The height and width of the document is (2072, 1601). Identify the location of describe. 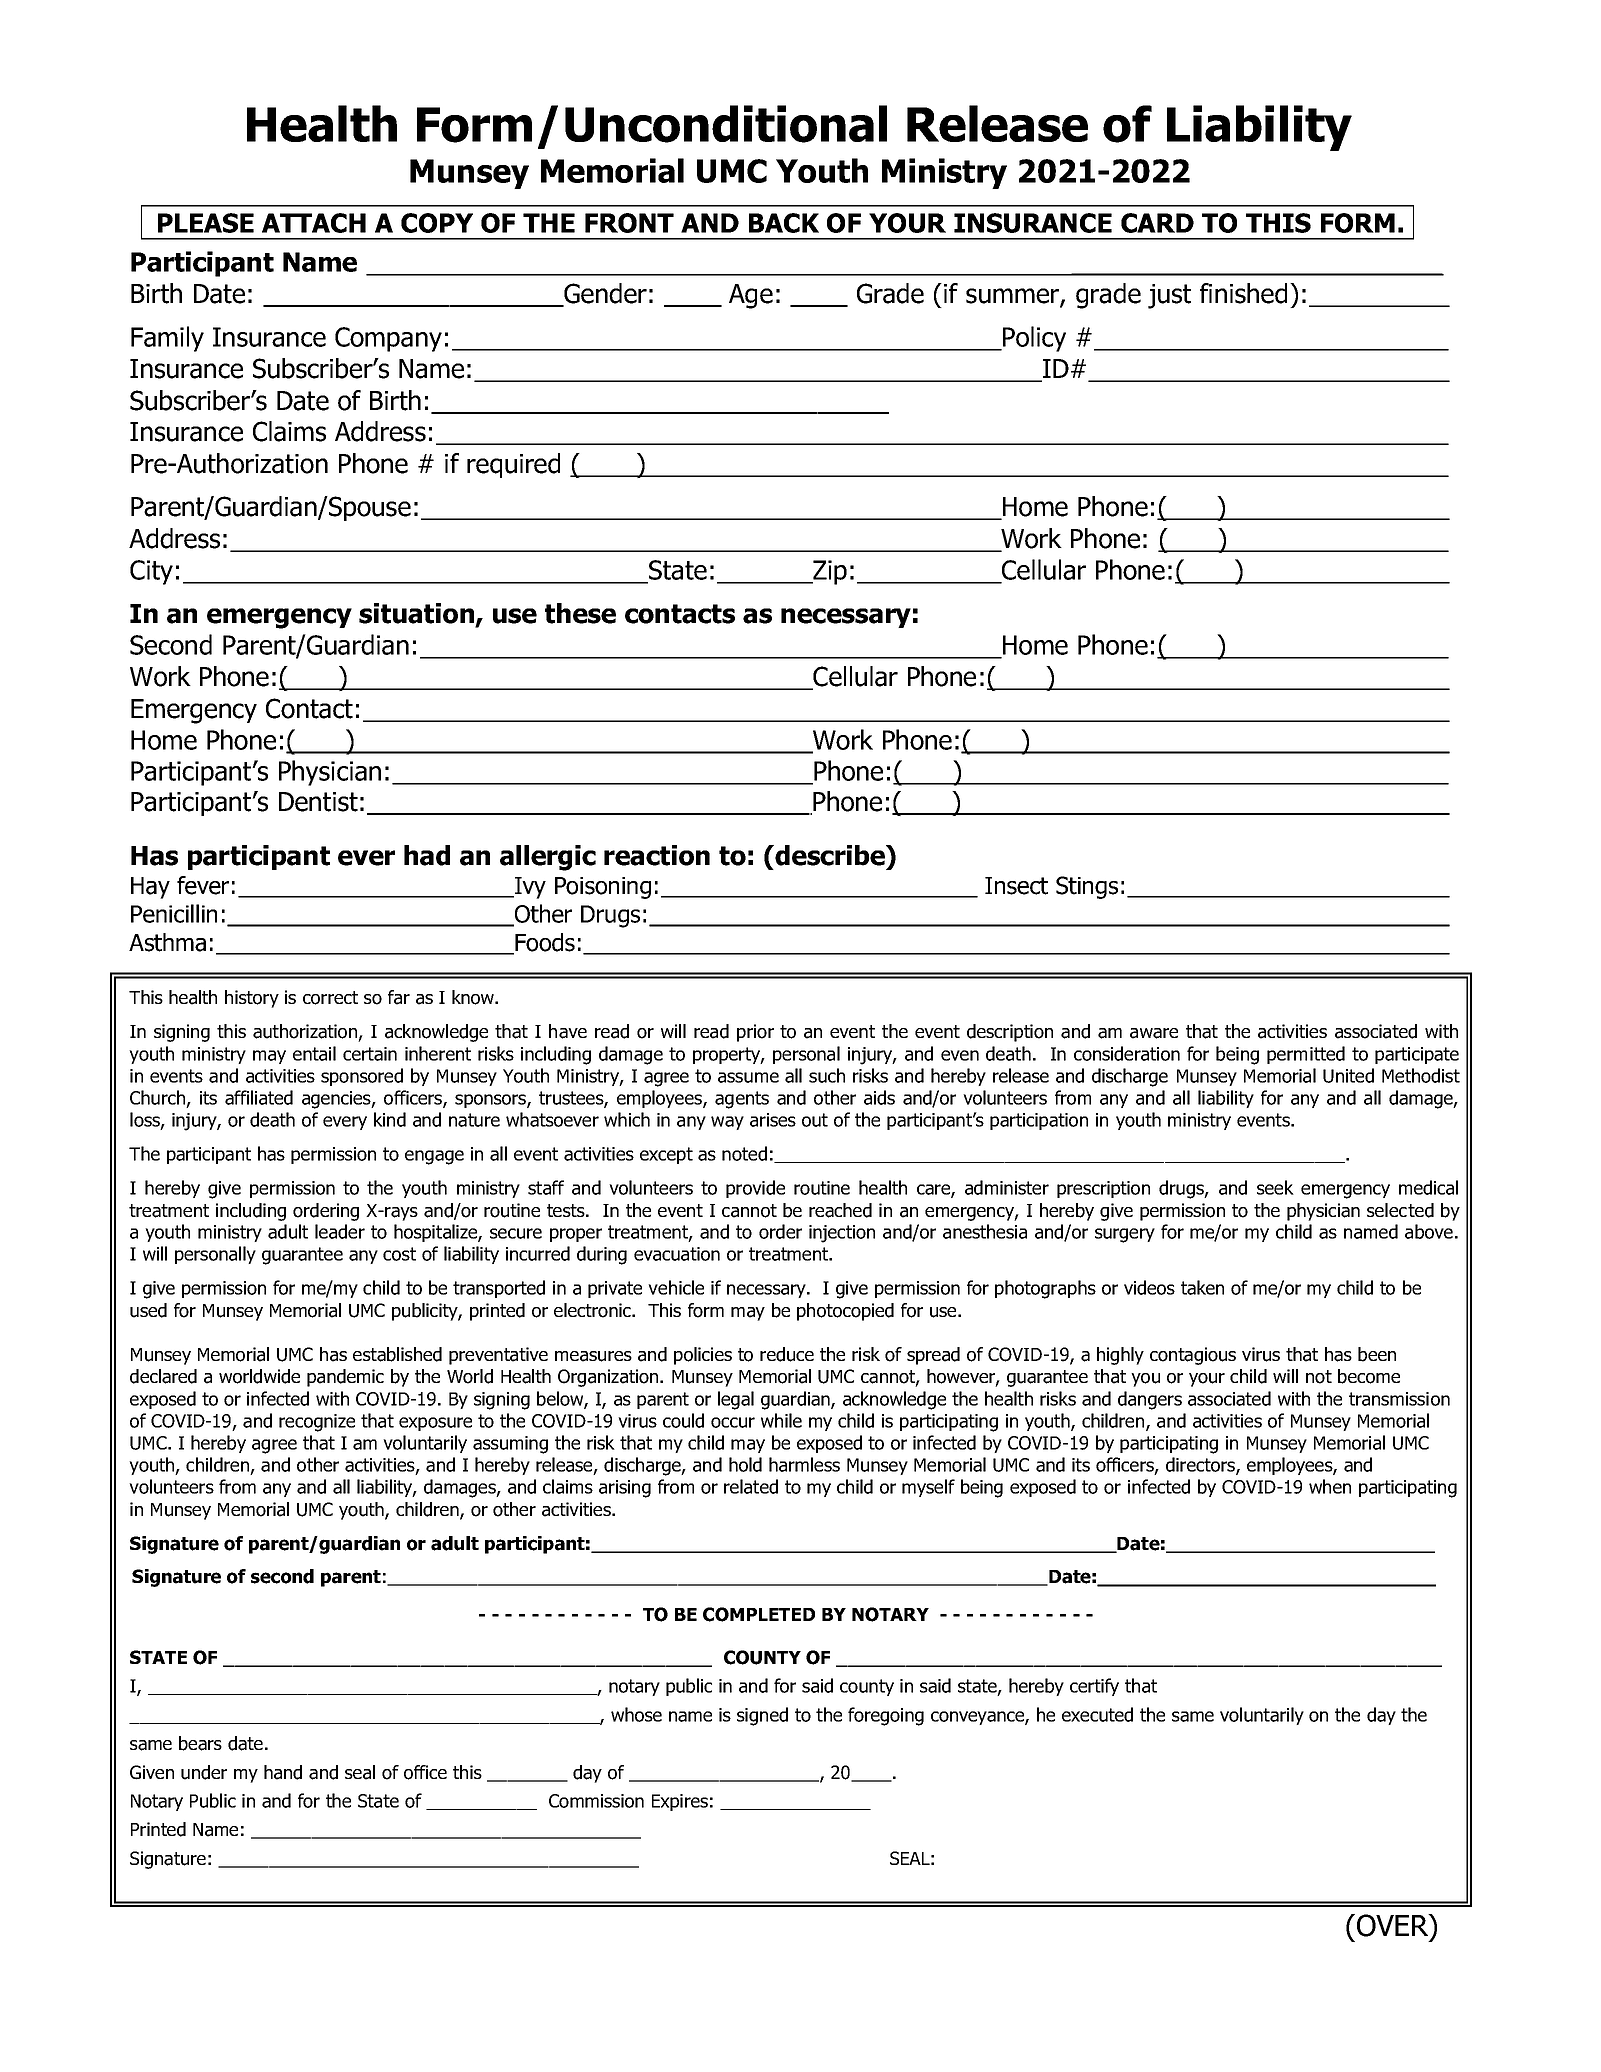
(831, 855).
